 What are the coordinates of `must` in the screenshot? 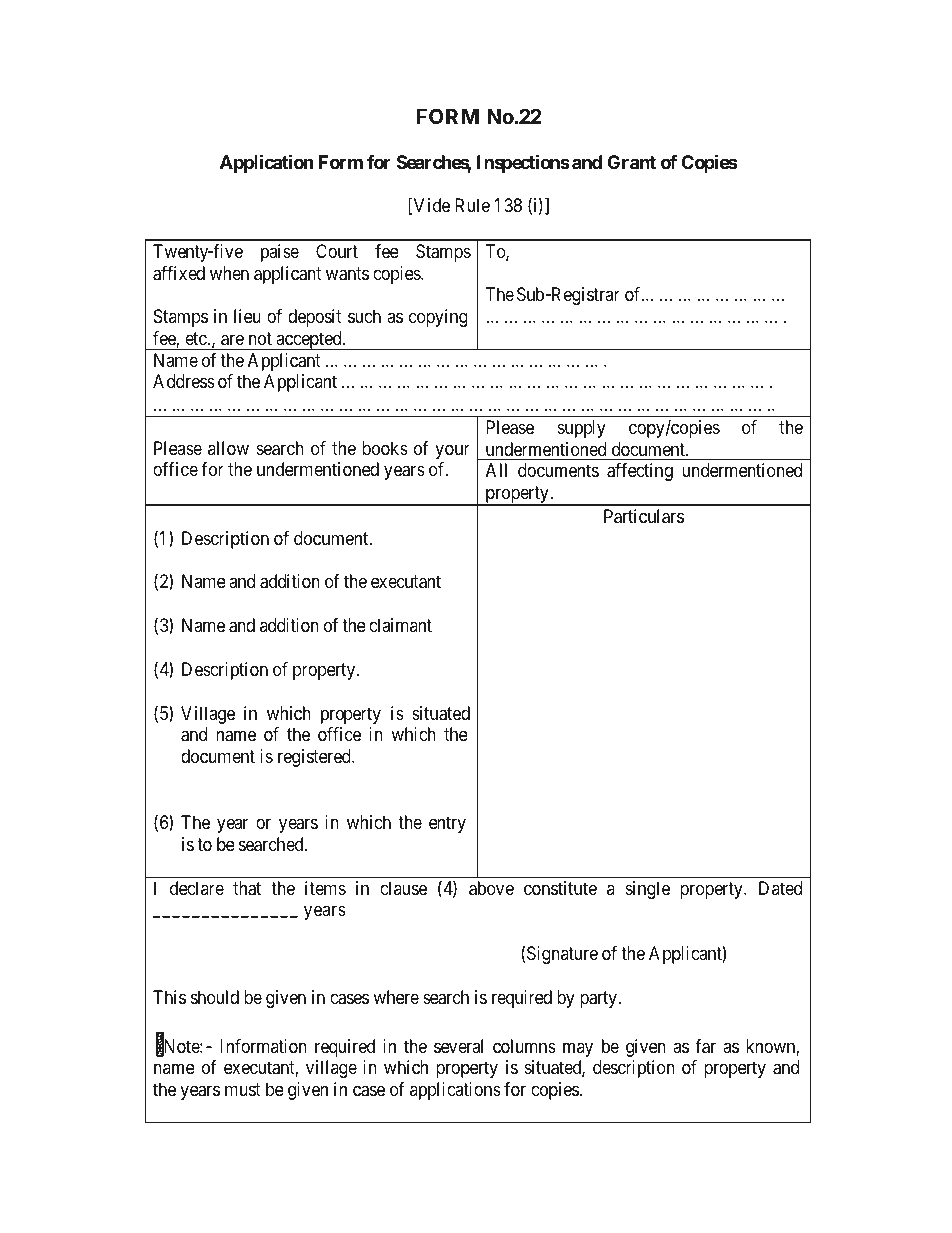 It's located at (243, 1089).
